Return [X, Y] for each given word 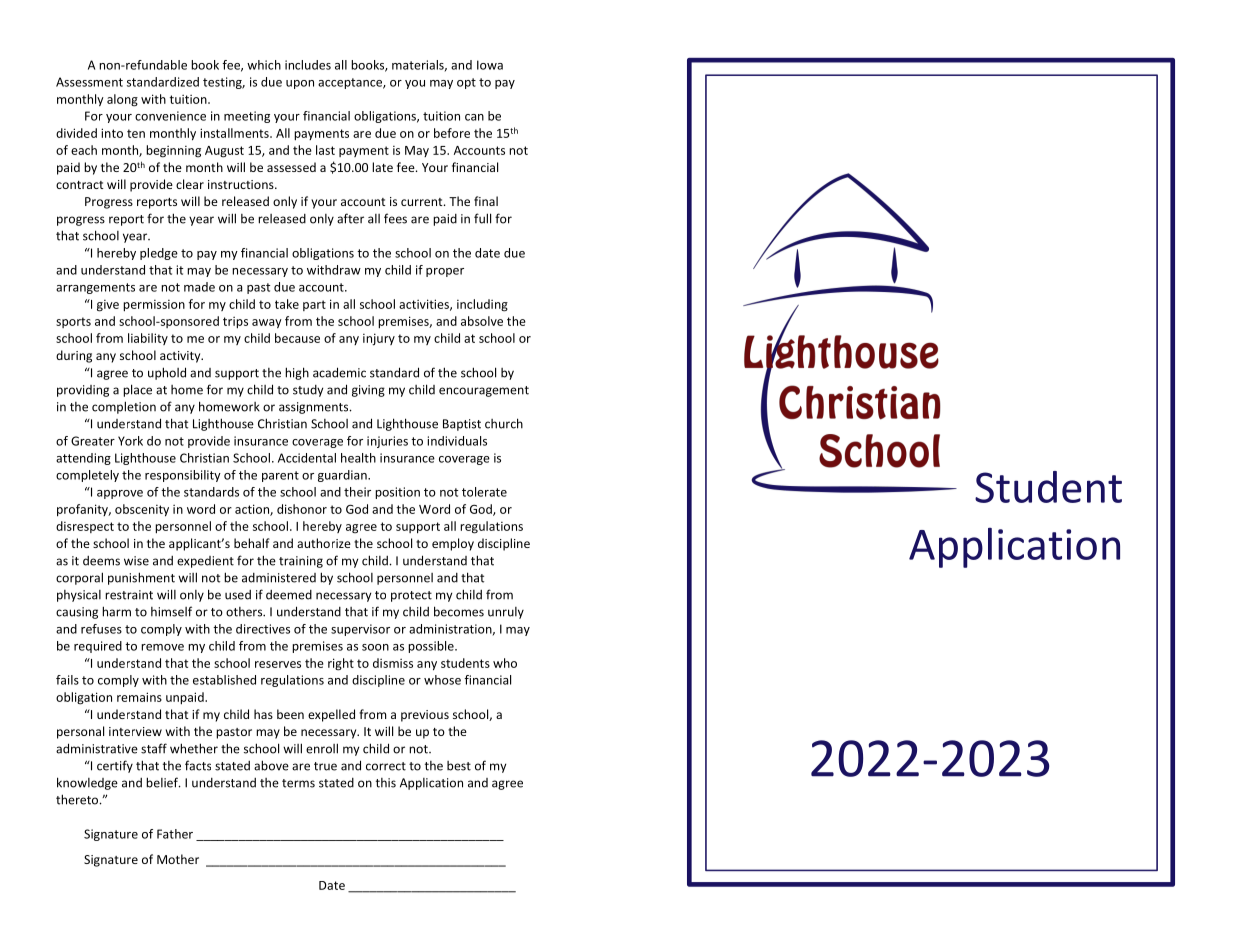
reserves [278, 664]
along [122, 100]
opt [466, 83]
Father [175, 834]
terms [298, 783]
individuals [457, 441]
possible [432, 647]
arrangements [95, 288]
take [287, 304]
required [98, 647]
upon [300, 84]
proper [445, 272]
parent [280, 476]
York [130, 441]
